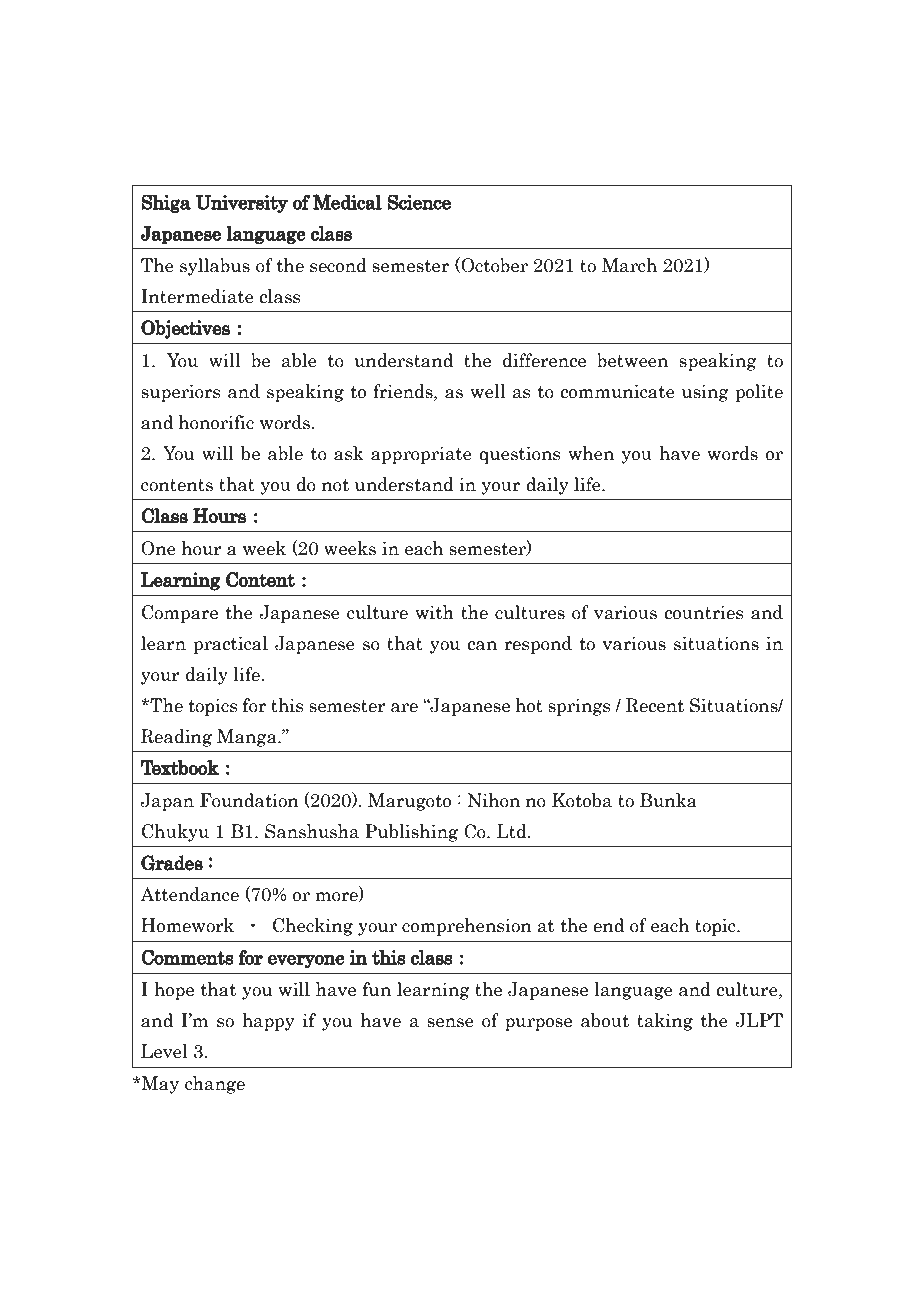  Describe the element at coordinates (482, 646) in the screenshot. I see `can` at that location.
